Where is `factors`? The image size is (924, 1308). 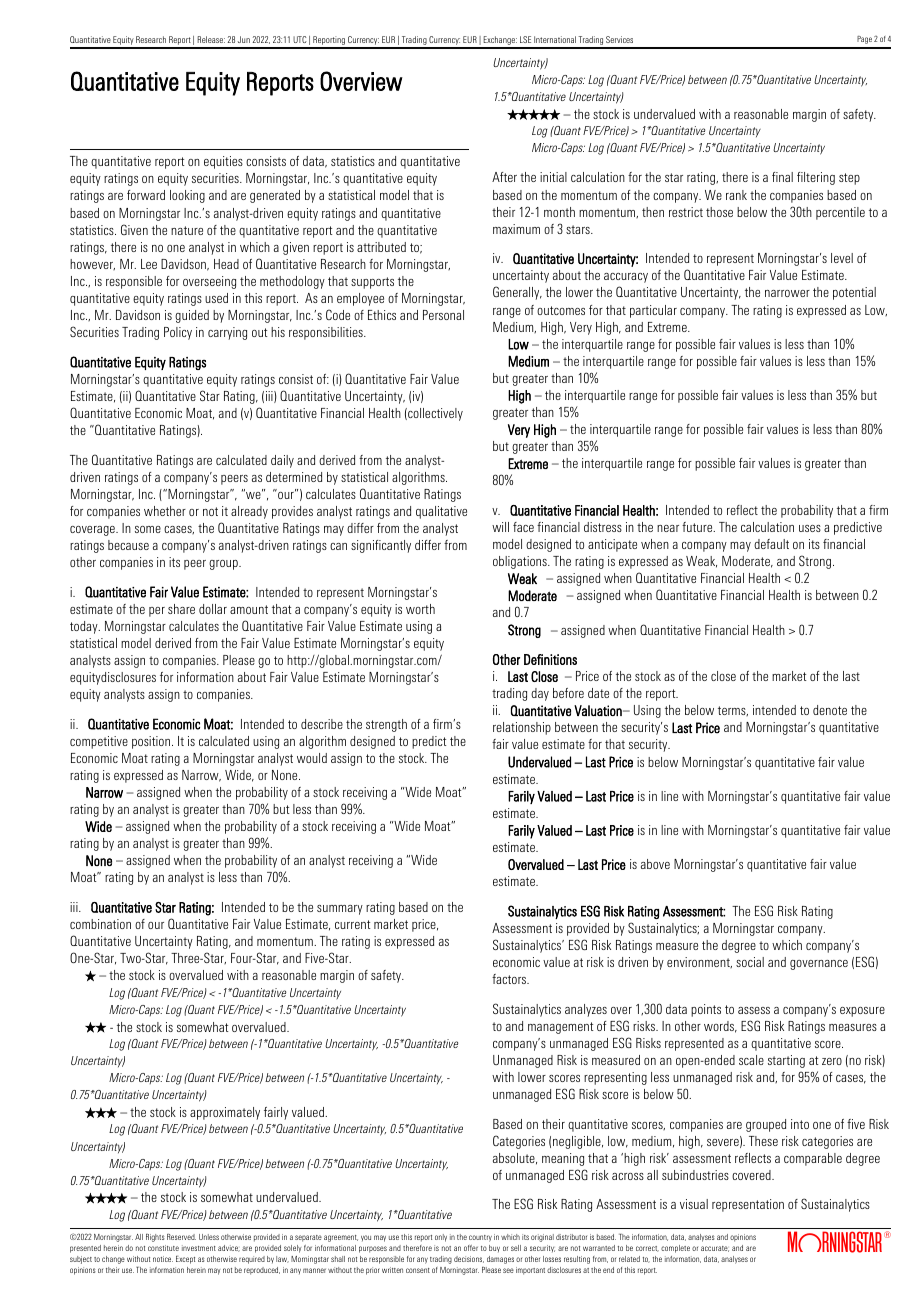 factors is located at coordinates (510, 979).
